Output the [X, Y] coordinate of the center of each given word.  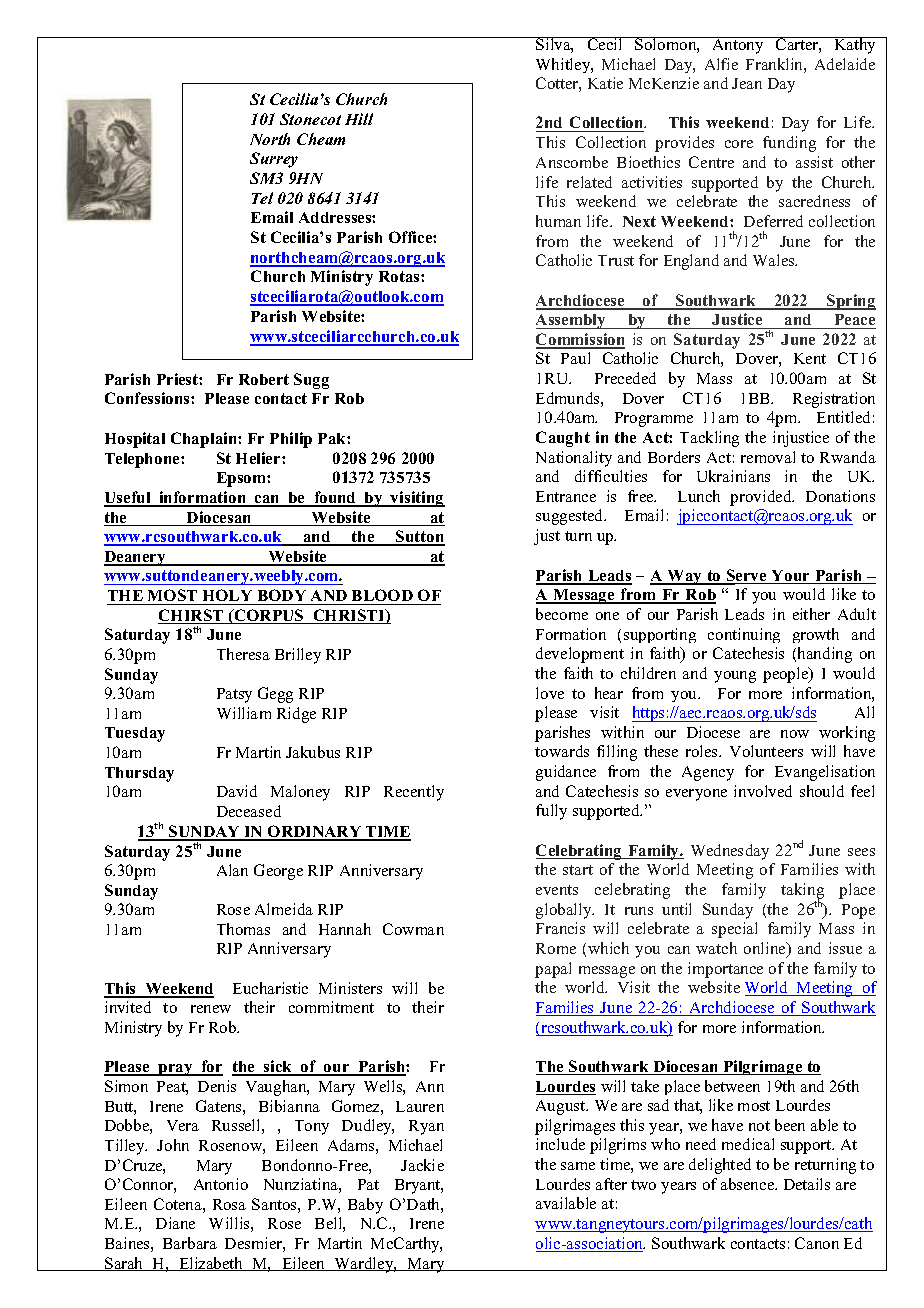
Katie [605, 83]
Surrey [274, 160]
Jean [747, 83]
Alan [232, 870]
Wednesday [730, 852]
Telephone [143, 460]
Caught [563, 439]
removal [768, 457]
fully [551, 812]
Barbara [190, 1243]
